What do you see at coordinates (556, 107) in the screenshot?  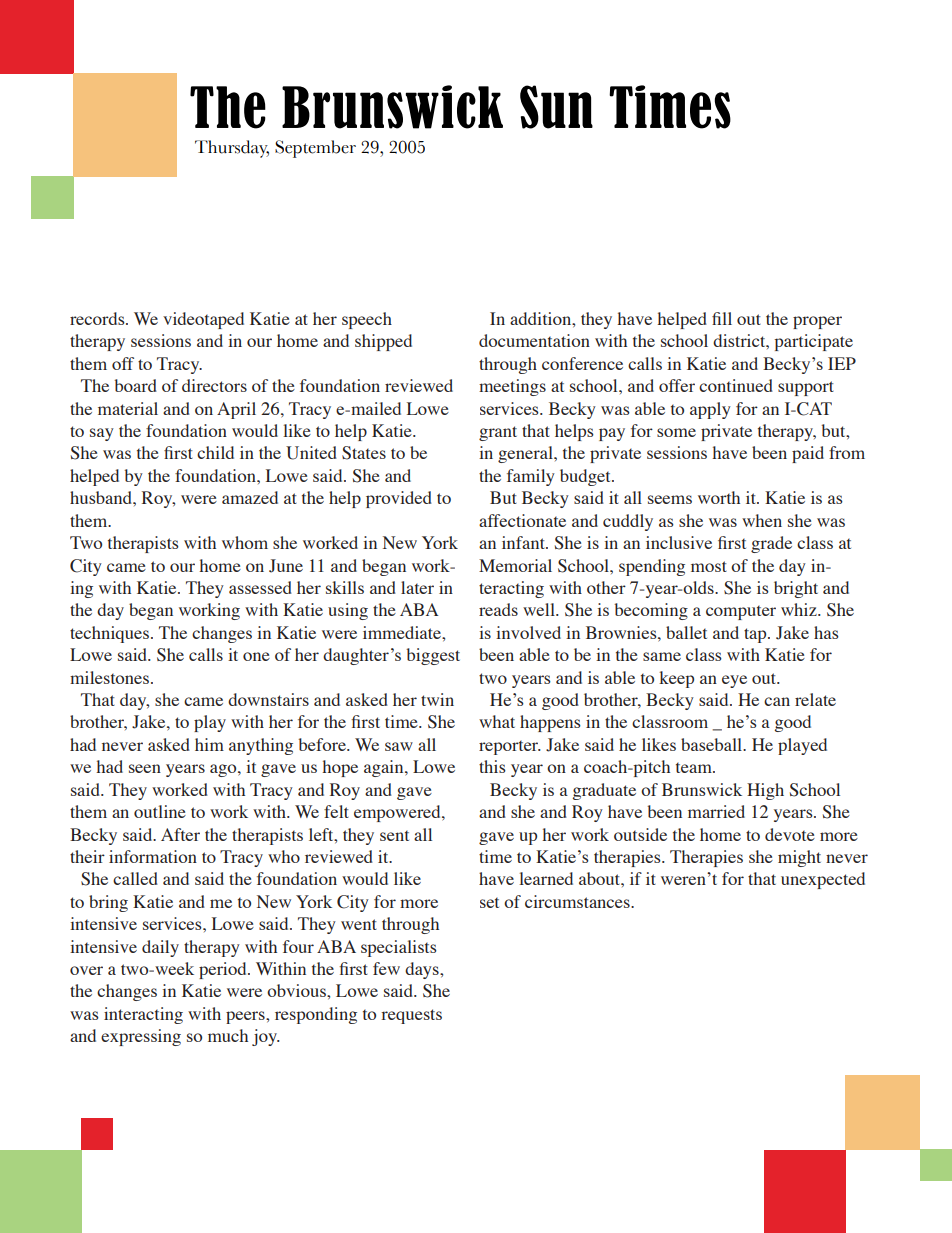 I see `Sun` at bounding box center [556, 107].
